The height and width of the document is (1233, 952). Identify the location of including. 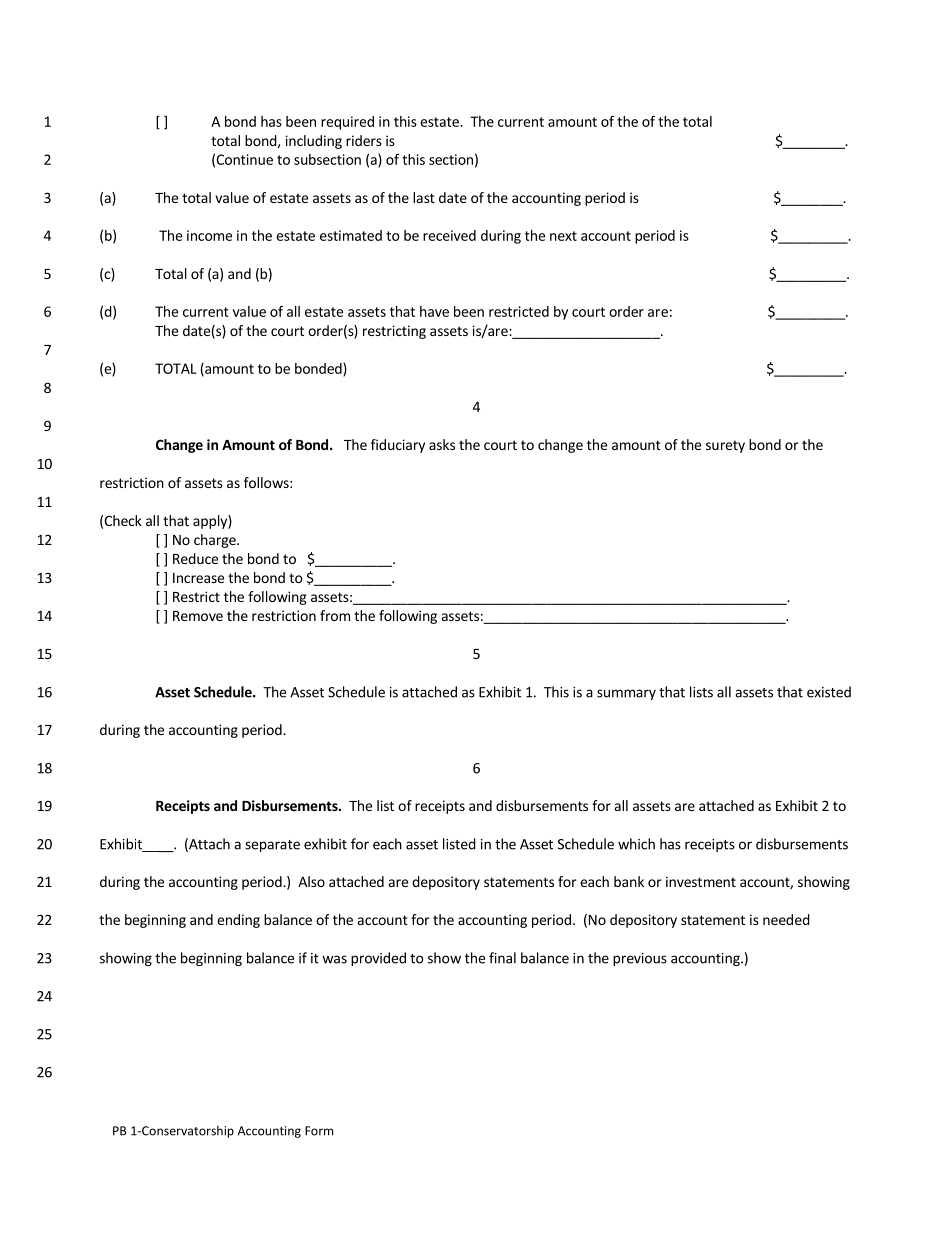
(314, 142).
